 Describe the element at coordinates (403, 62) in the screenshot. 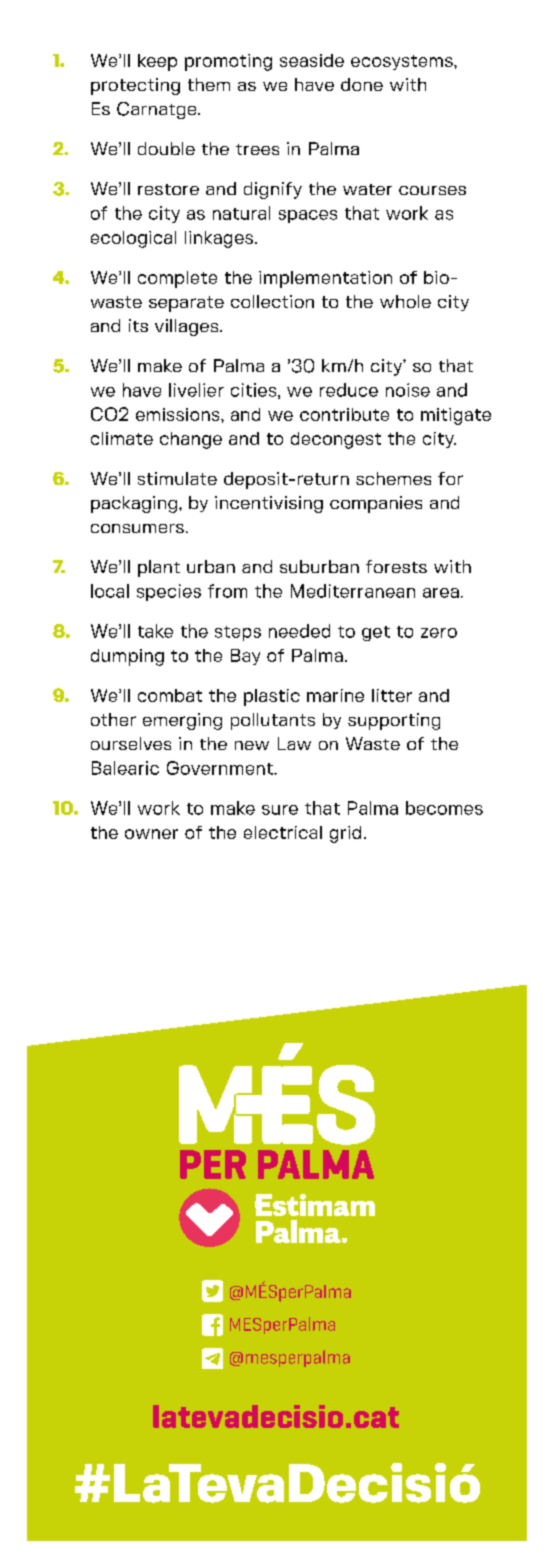

I see `ecosystems` at that location.
